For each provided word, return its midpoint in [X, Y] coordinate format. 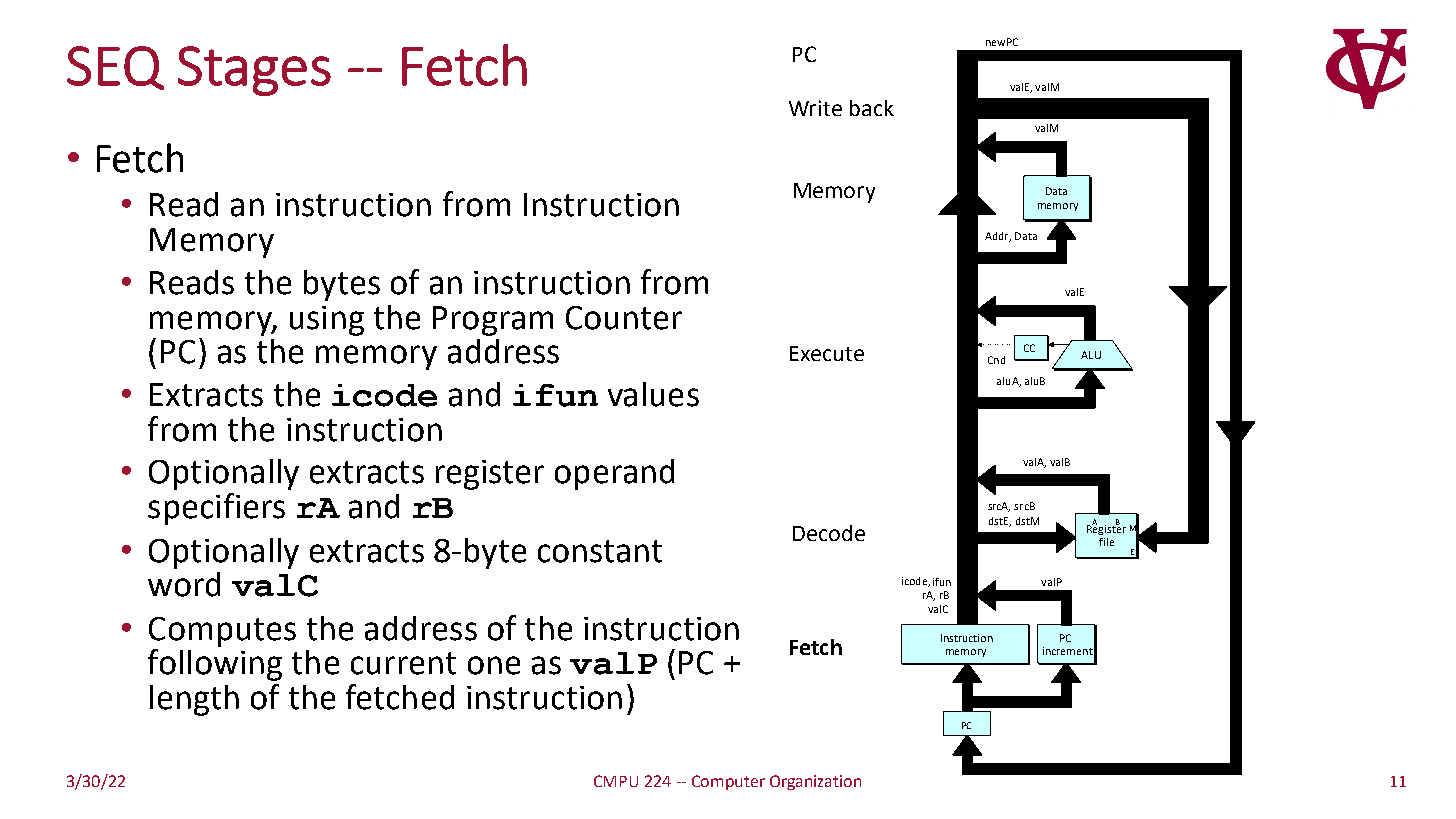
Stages [254, 71]
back [872, 108]
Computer [728, 782]
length [194, 700]
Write [815, 108]
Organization [815, 782]
